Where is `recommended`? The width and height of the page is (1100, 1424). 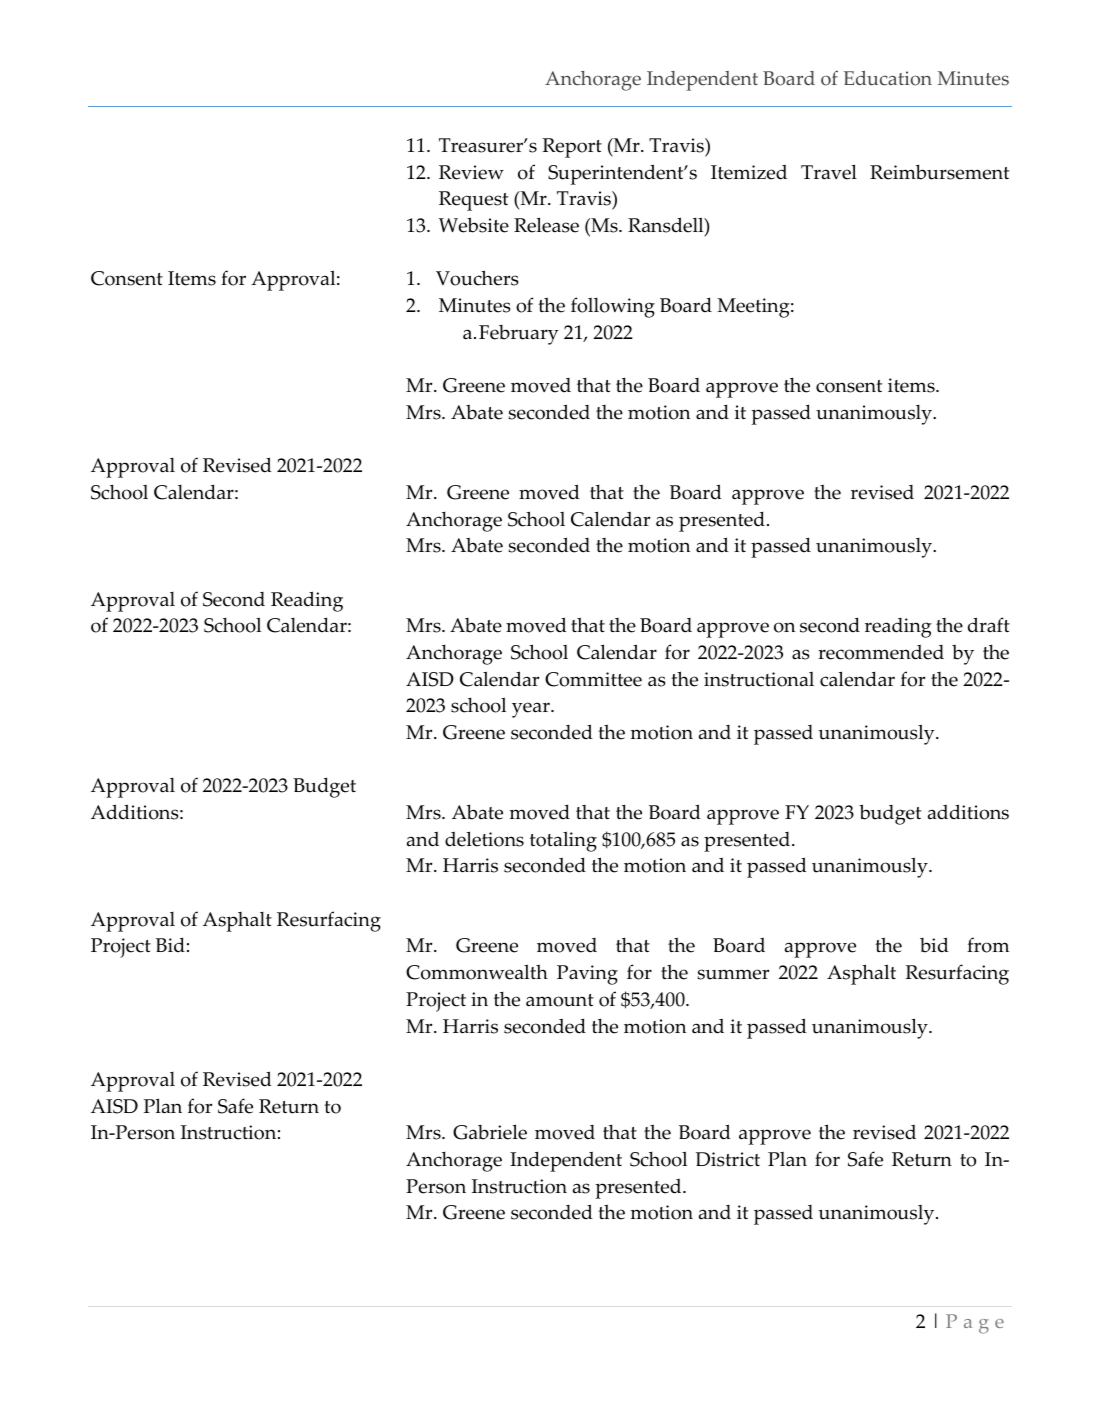
recommended is located at coordinates (881, 652).
